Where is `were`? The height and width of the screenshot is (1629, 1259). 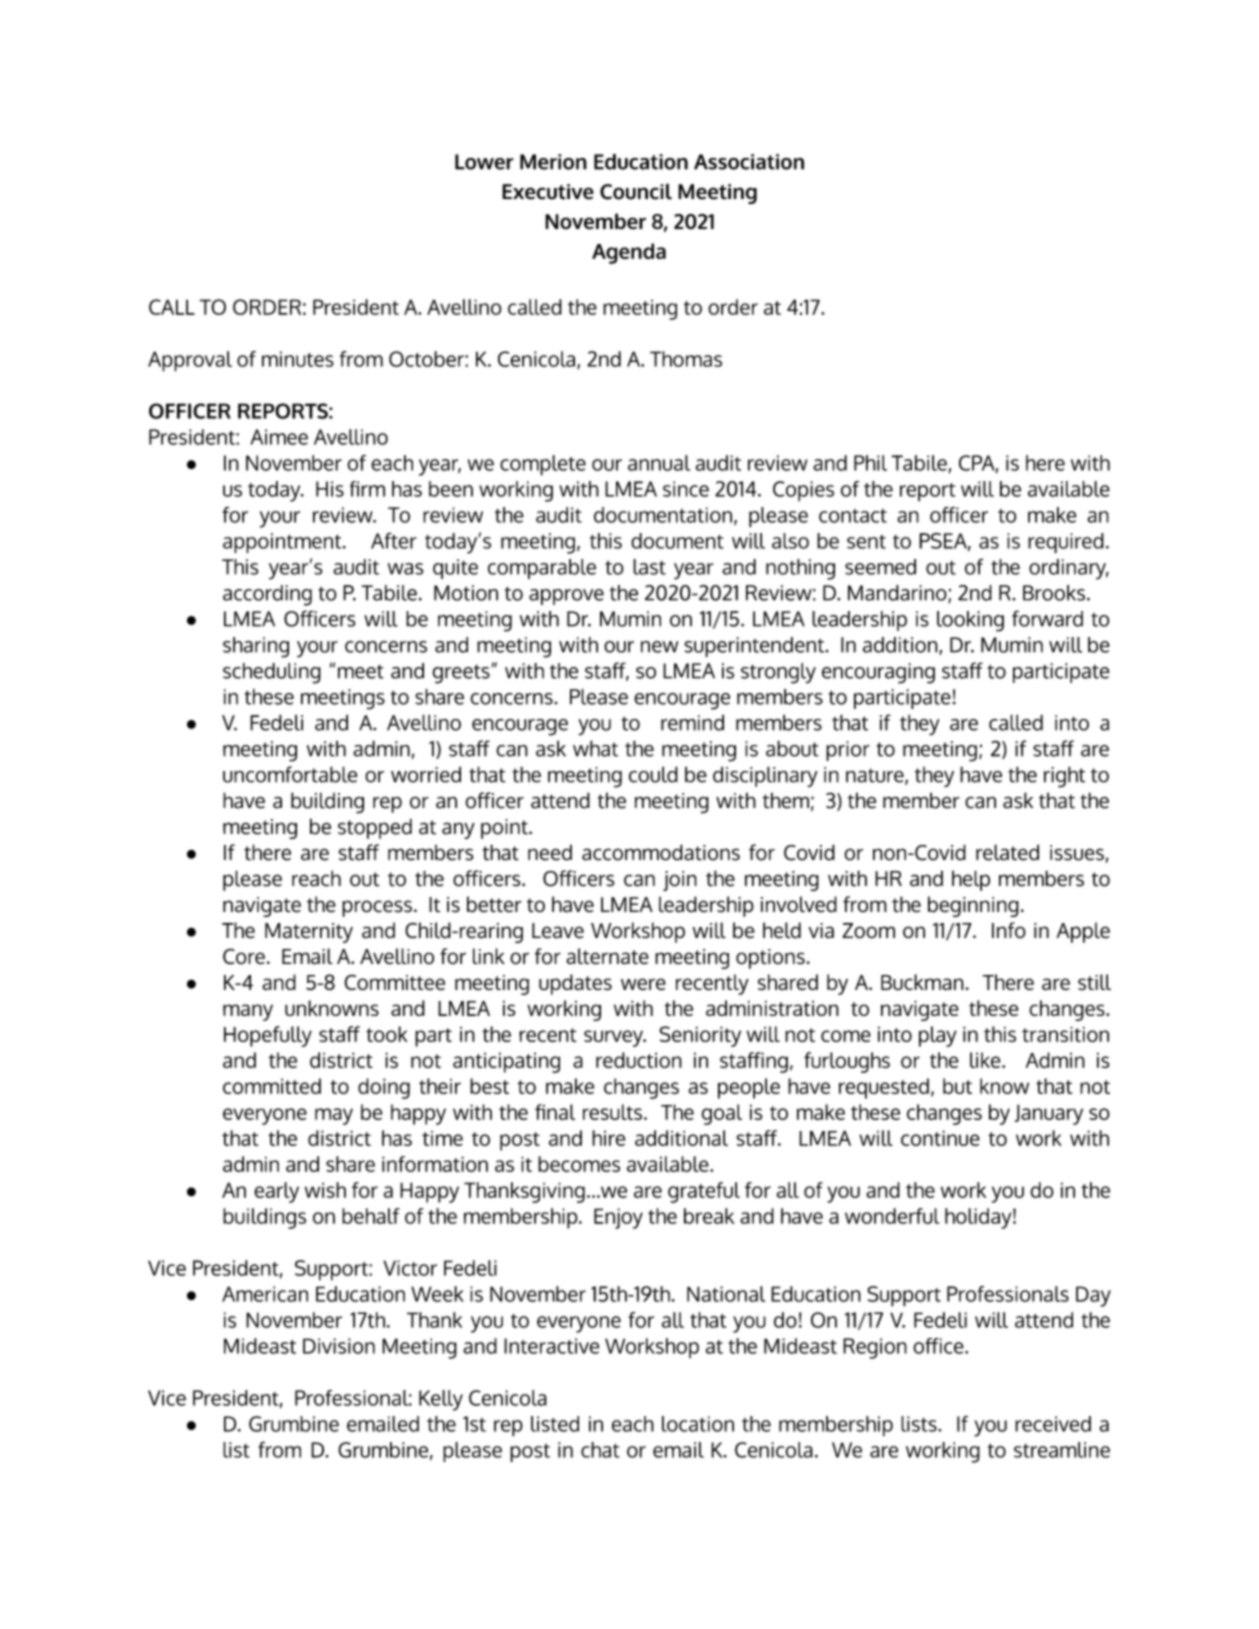 were is located at coordinates (643, 984).
